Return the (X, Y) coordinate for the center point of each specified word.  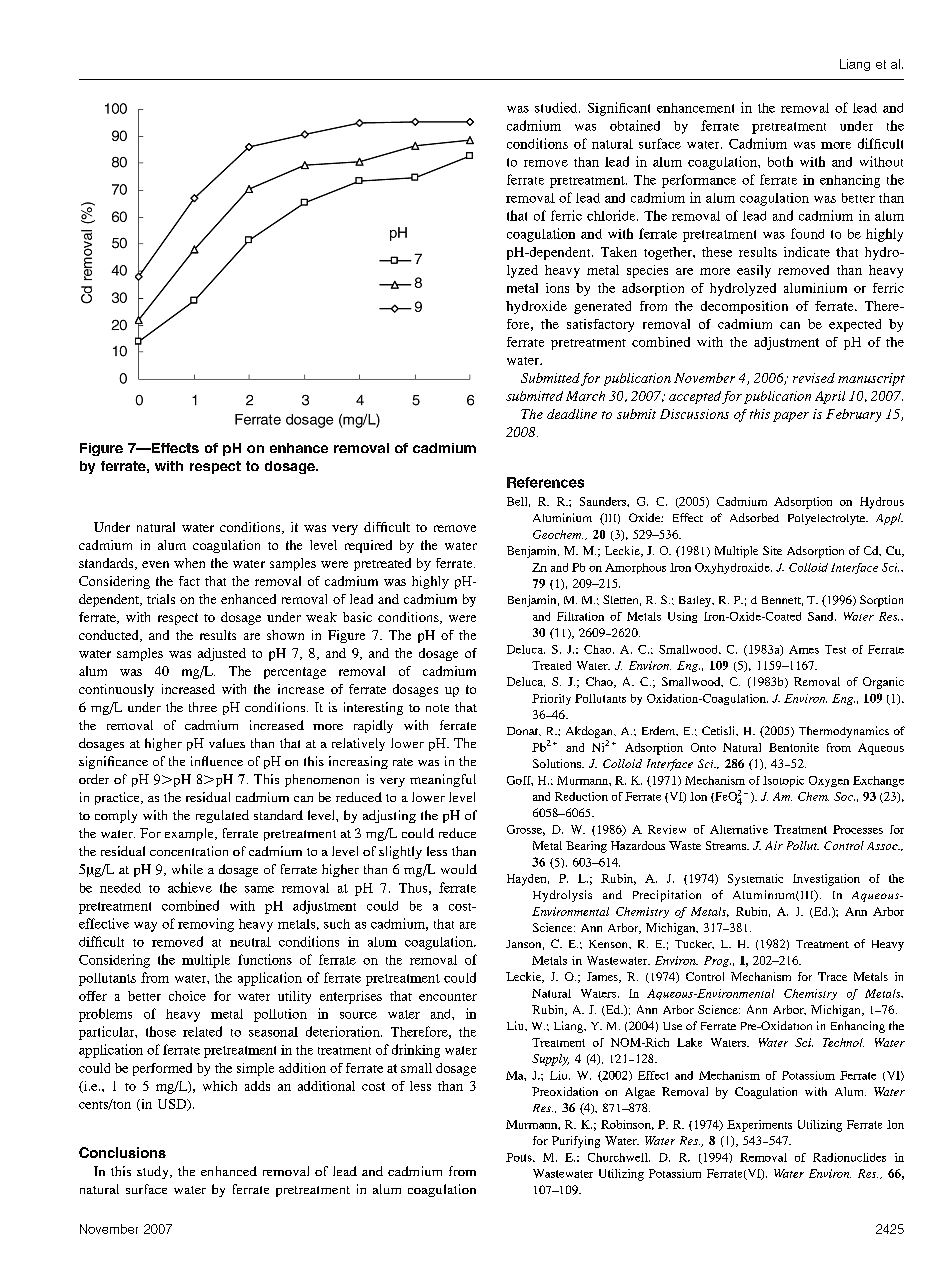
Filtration (580, 616)
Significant (619, 109)
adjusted (222, 654)
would (459, 869)
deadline (572, 414)
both (780, 161)
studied (557, 107)
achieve (190, 887)
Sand (822, 616)
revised (814, 378)
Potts (520, 1157)
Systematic (755, 880)
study (154, 1172)
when (189, 563)
